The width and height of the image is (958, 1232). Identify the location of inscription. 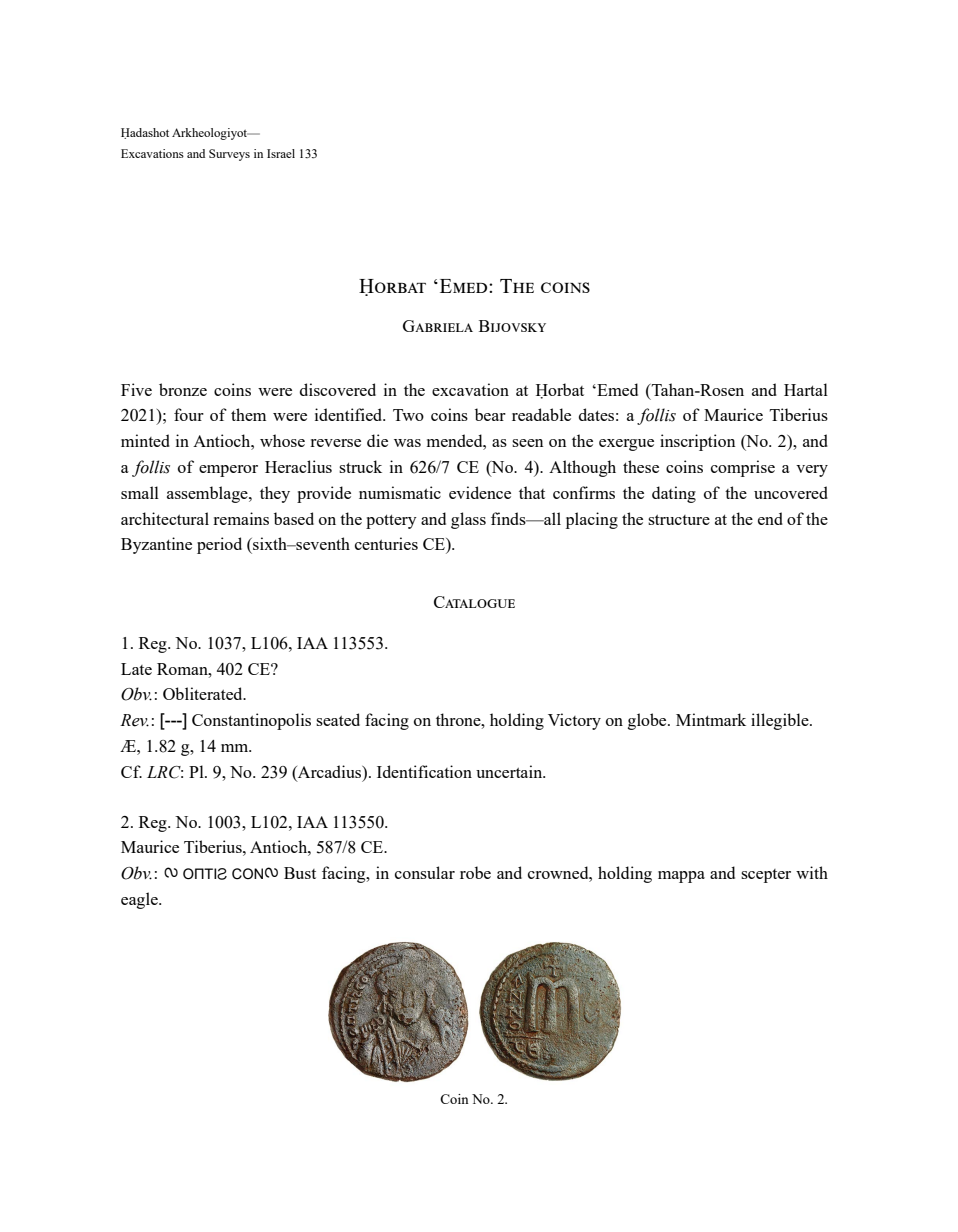
(697, 442).
